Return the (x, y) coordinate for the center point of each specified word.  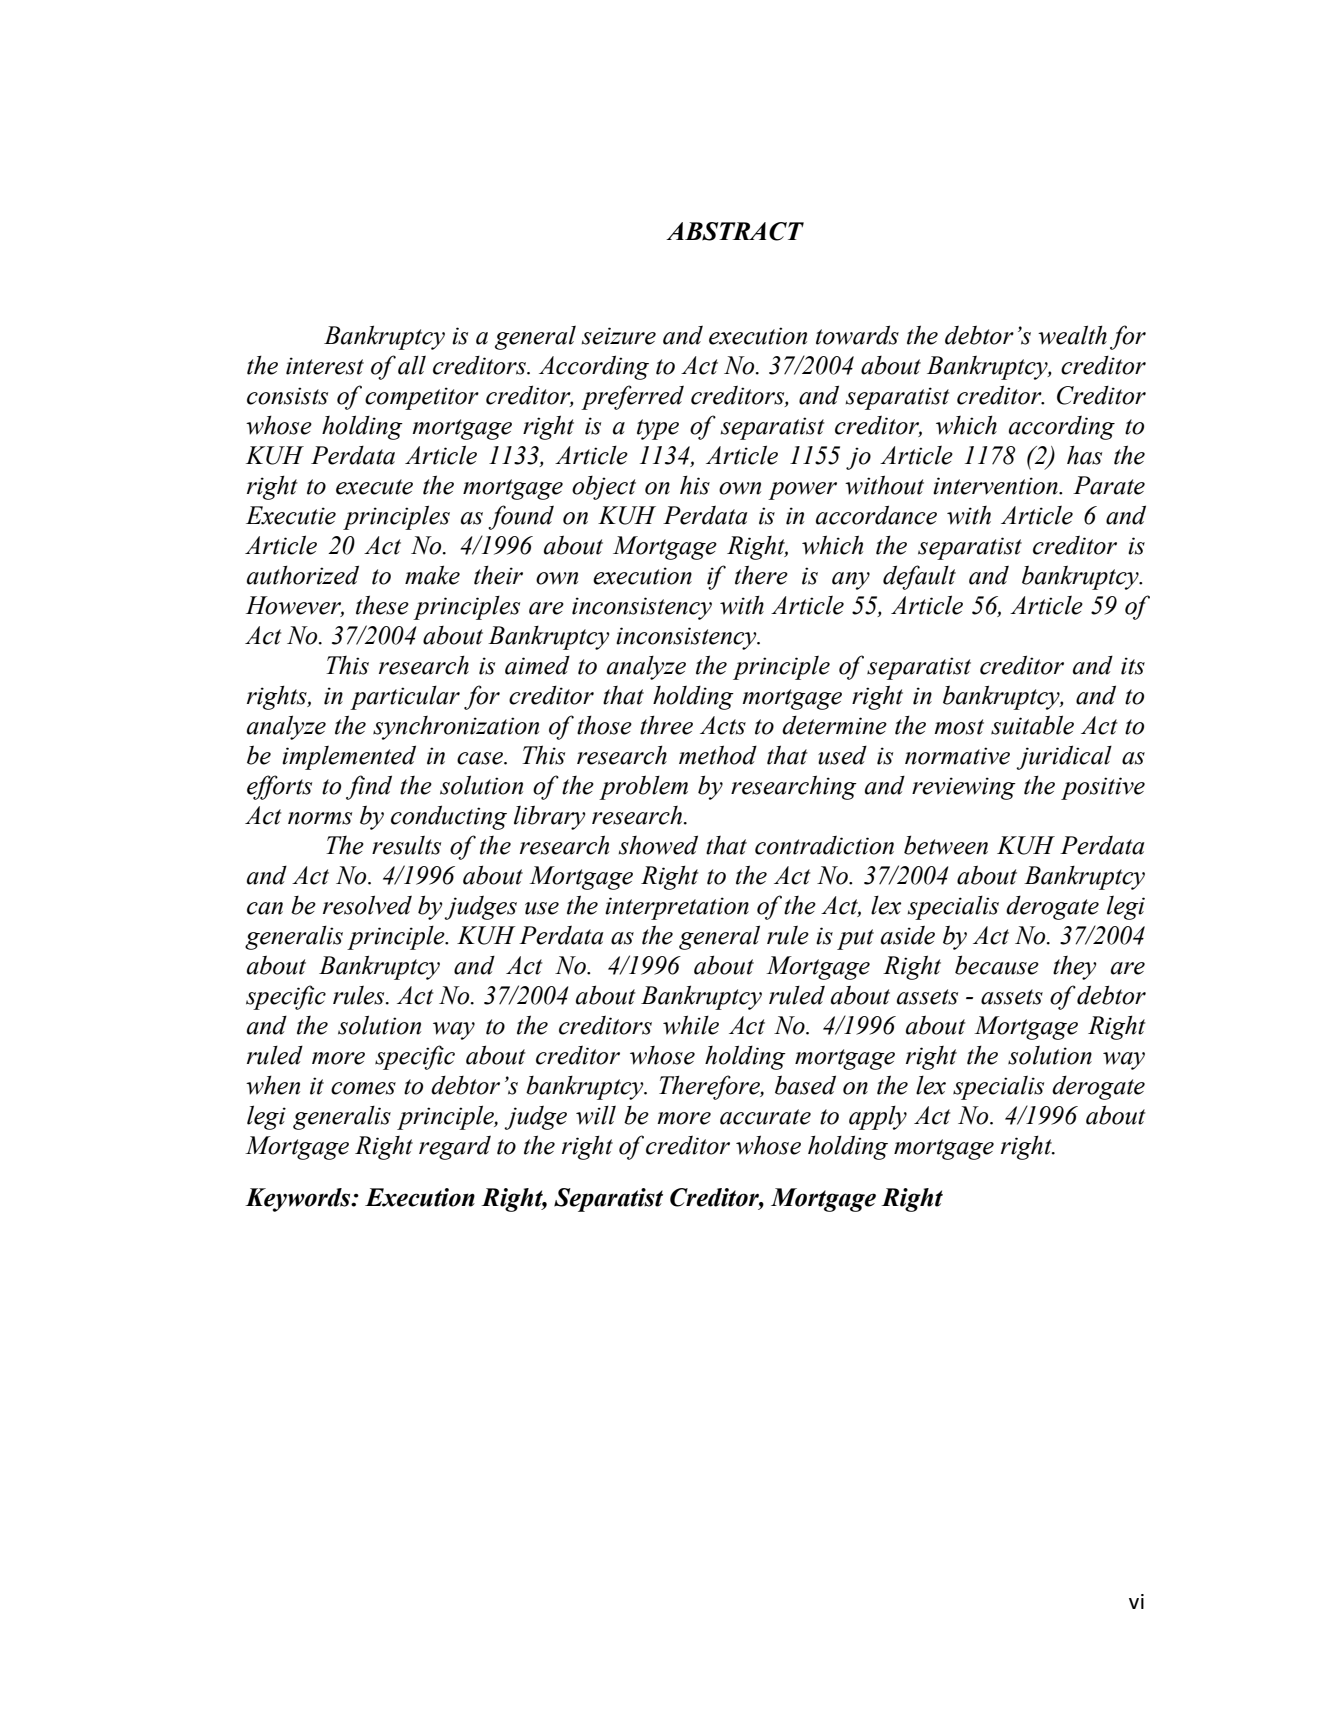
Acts (723, 725)
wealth (1072, 335)
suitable (1032, 725)
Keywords (299, 1200)
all (412, 365)
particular (405, 697)
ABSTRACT (735, 231)
